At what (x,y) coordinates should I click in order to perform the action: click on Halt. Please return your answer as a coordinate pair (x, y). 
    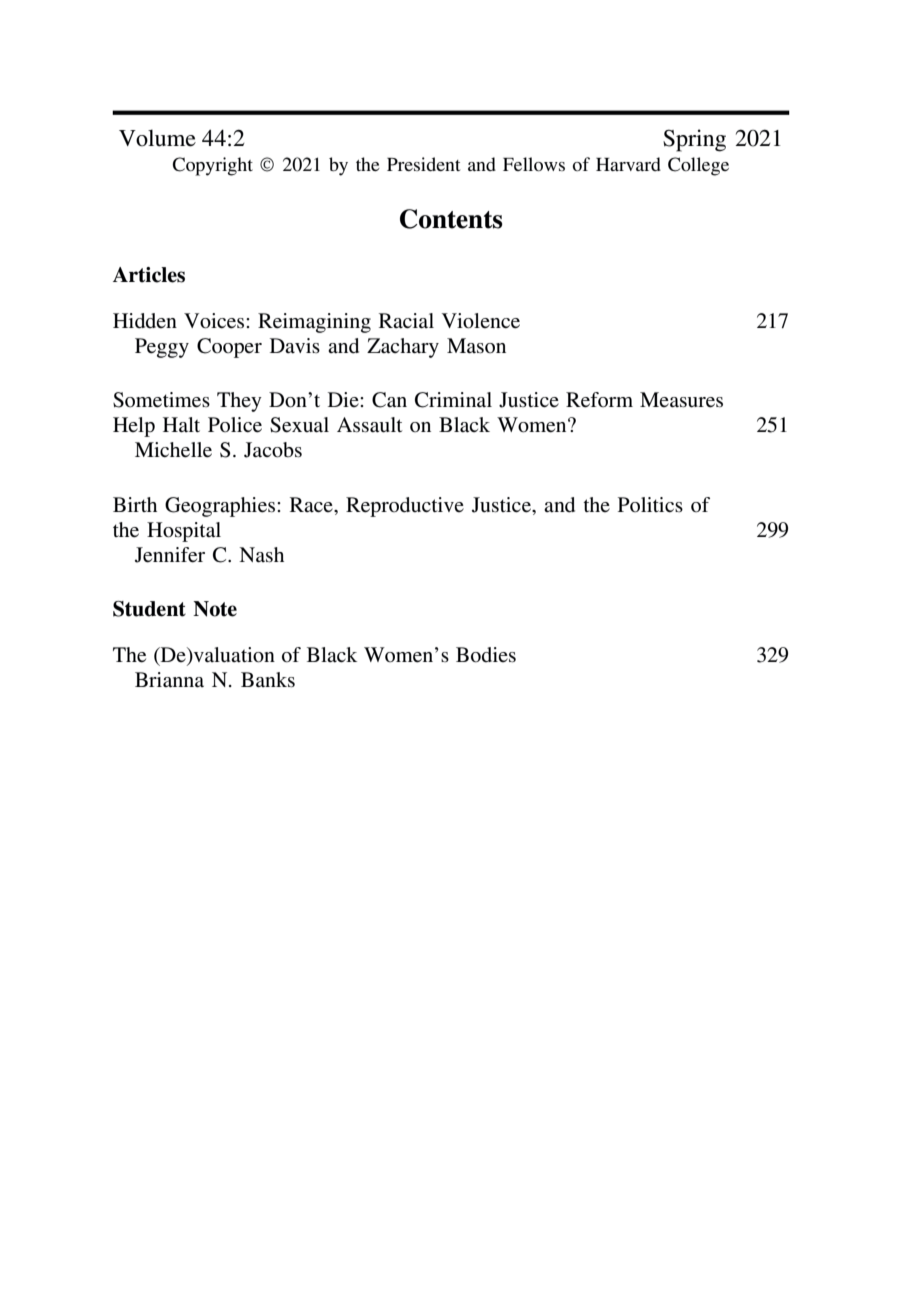
    Looking at the image, I should click on (181, 424).
